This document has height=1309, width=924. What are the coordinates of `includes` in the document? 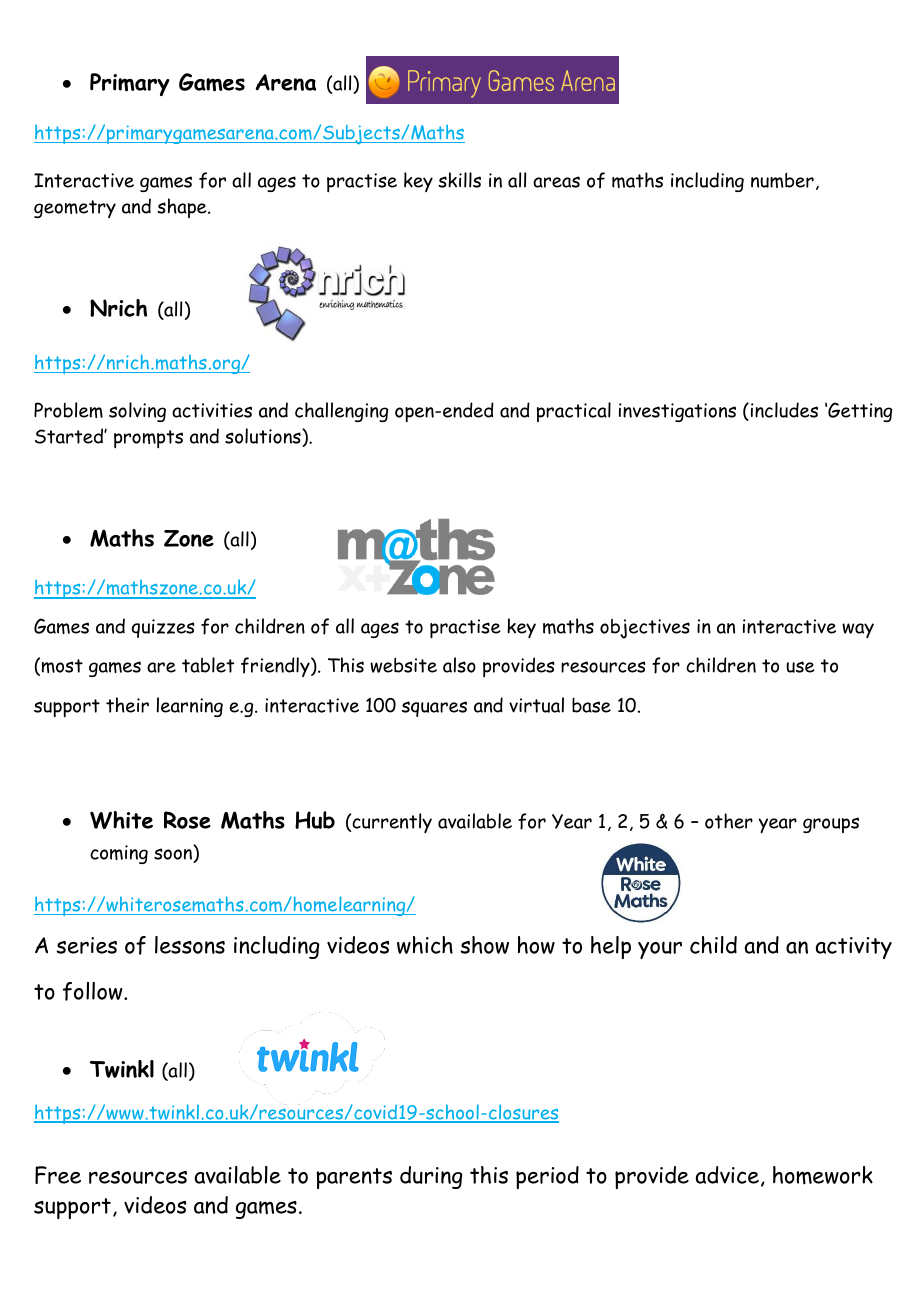 It's located at (783, 411).
